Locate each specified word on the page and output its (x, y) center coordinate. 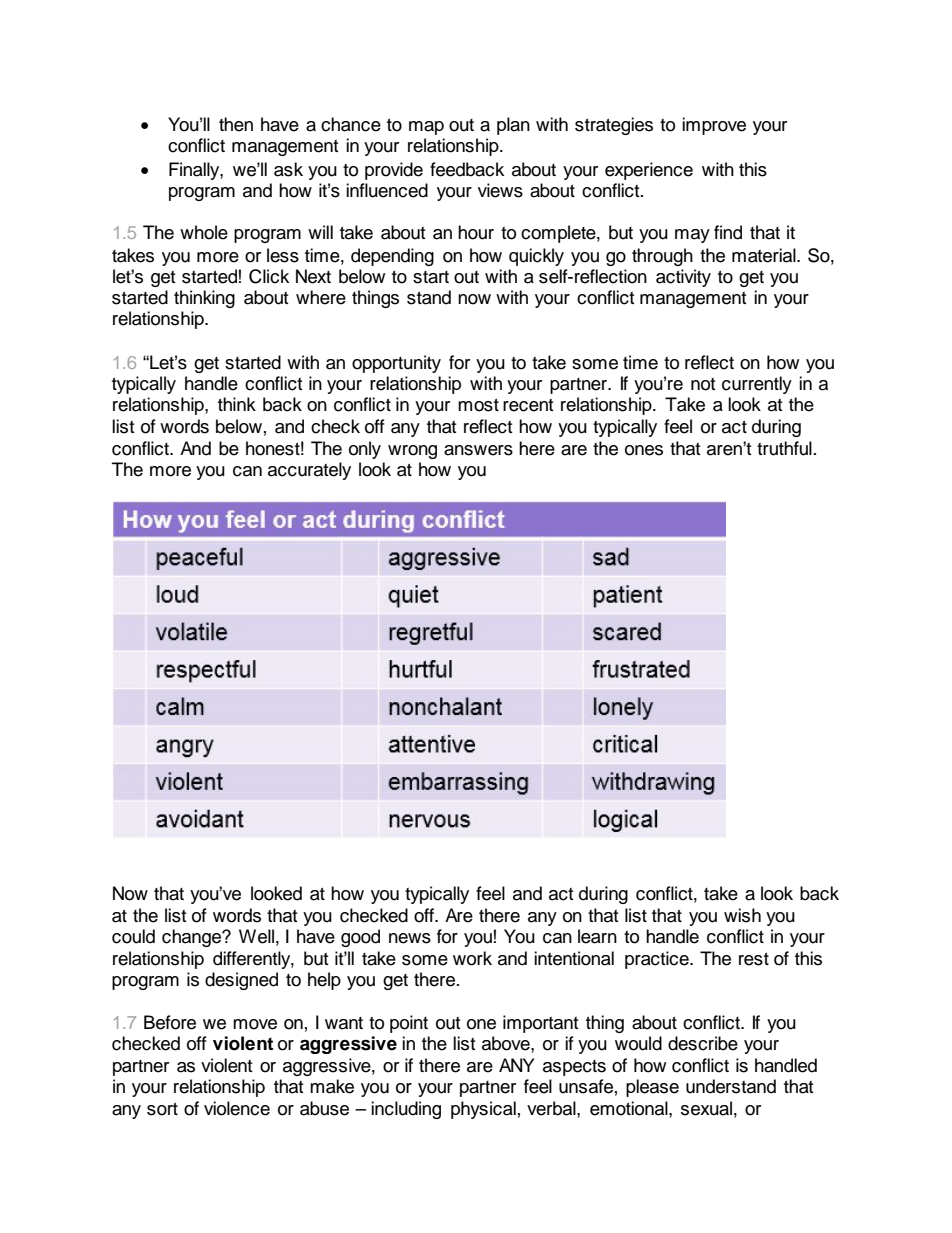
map (426, 128)
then (236, 124)
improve (714, 126)
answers (478, 450)
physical (483, 1110)
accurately (309, 471)
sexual (706, 1108)
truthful (784, 448)
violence (237, 1108)
